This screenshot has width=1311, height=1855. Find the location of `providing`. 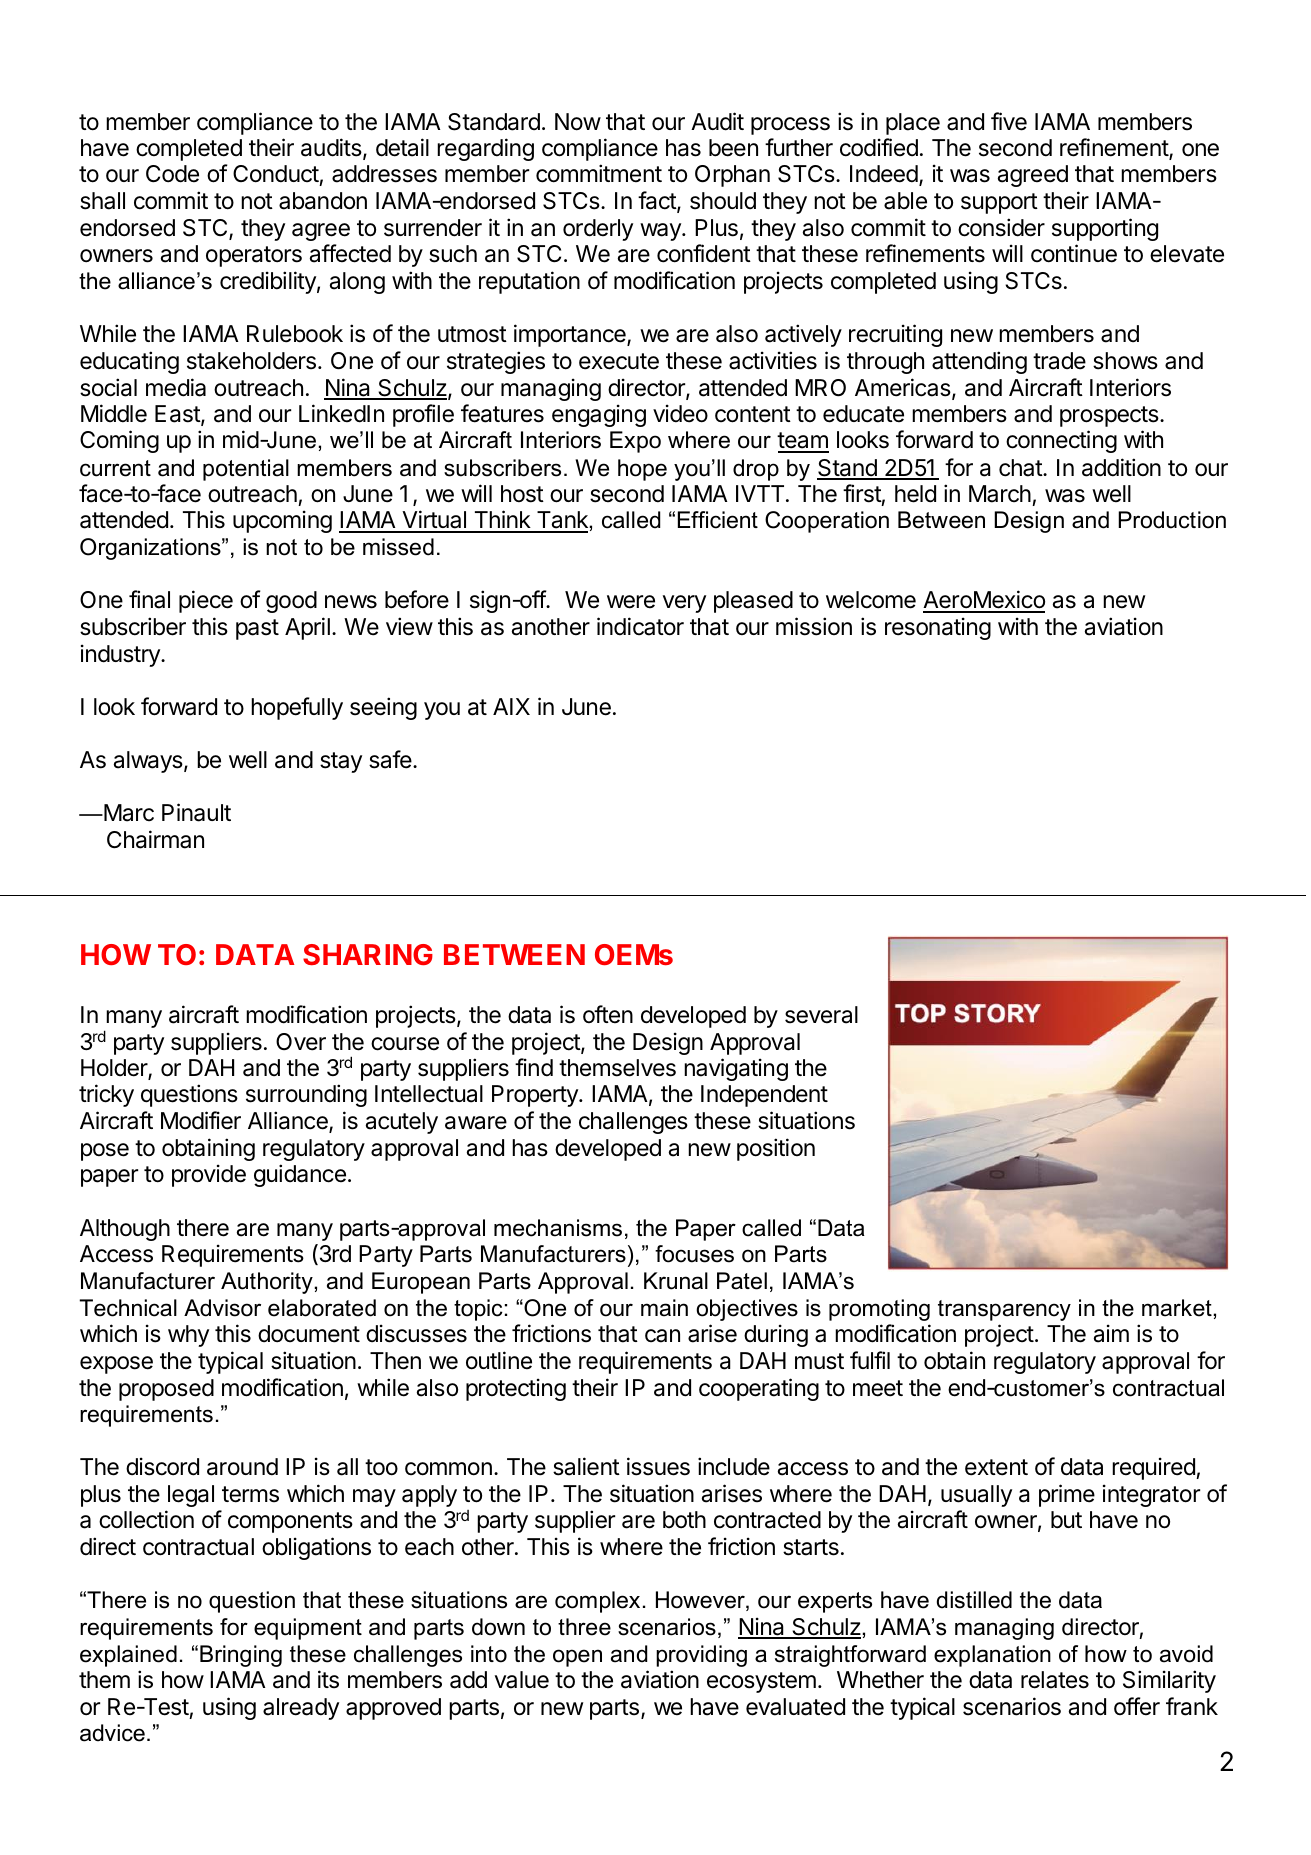

providing is located at coordinates (701, 1656).
